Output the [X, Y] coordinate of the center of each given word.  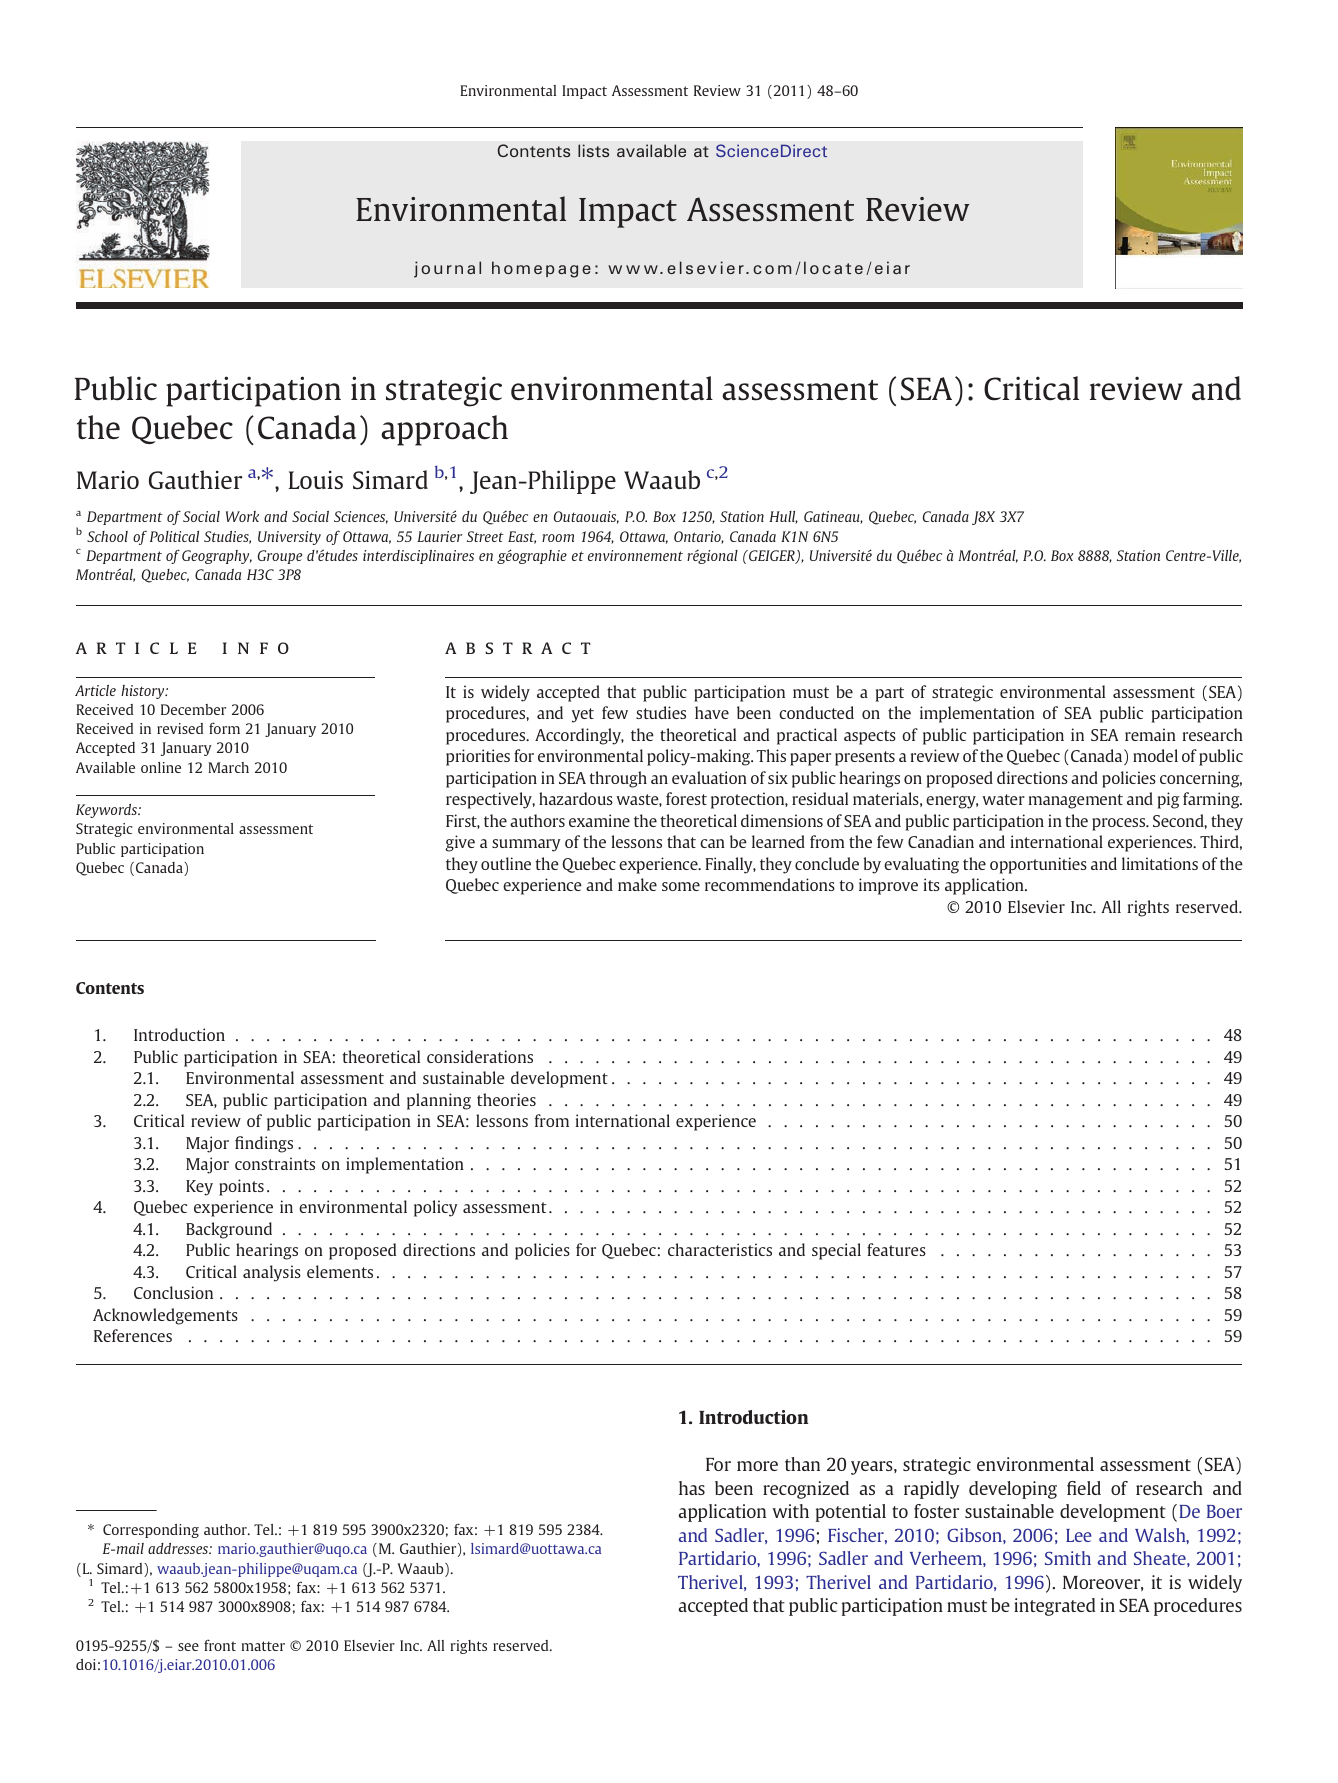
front [220, 1645]
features [896, 1249]
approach [444, 430]
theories [506, 1099]
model [1155, 755]
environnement [635, 555]
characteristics [720, 1249]
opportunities [1038, 865]
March [228, 767]
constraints [275, 1163]
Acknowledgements [165, 1316]
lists [593, 150]
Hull [783, 517]
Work [242, 516]
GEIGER [772, 557]
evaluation [709, 777]
